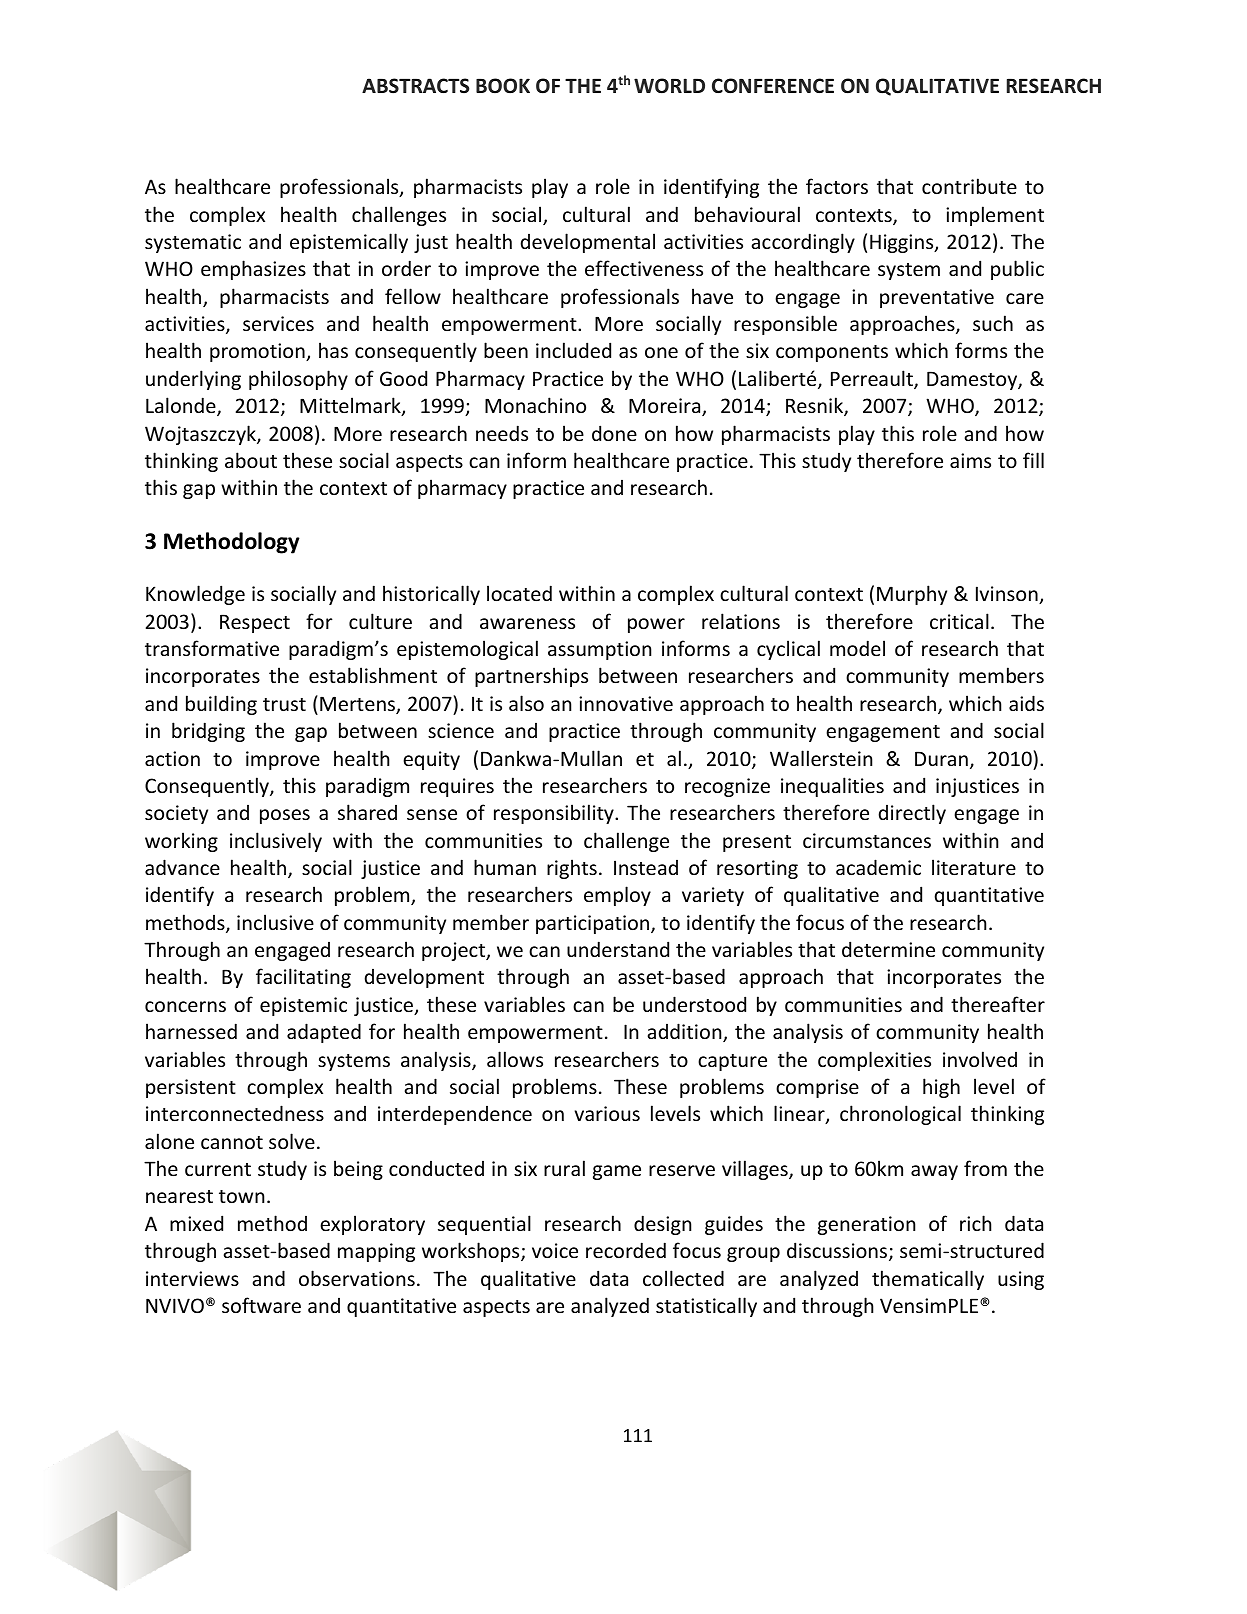 The height and width of the page is (1614, 1247). I want to click on recorded, so click(626, 1250).
